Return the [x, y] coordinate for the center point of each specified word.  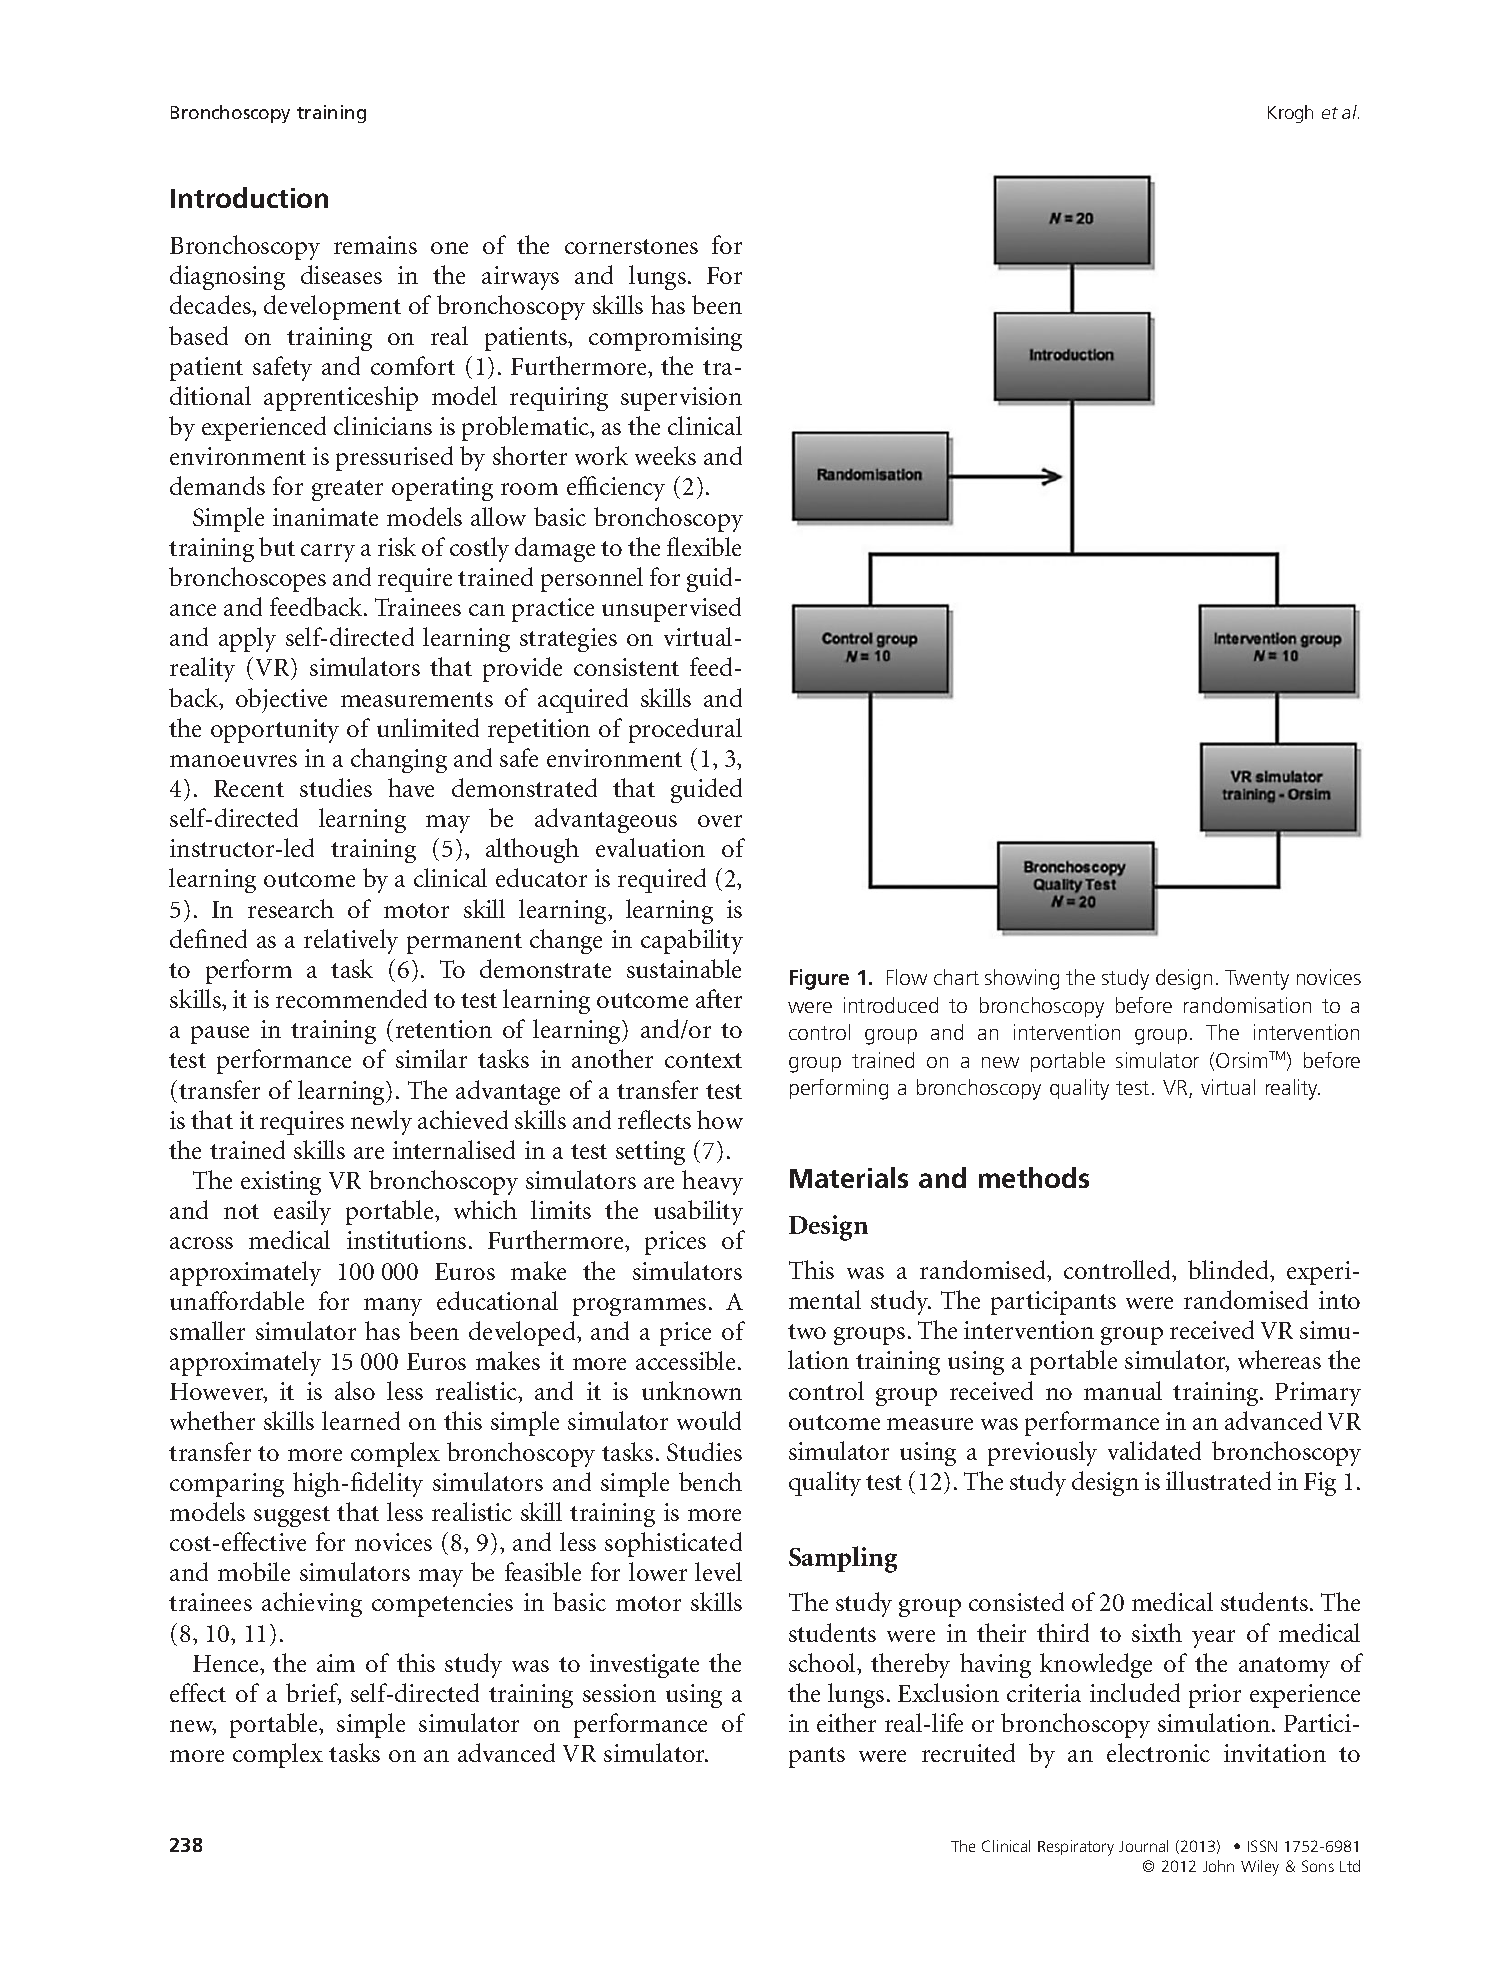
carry [328, 553]
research [291, 908]
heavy [712, 1182]
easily [302, 1212]
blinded [1230, 1271]
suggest [292, 1516]
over [720, 821]
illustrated [1218, 1480]
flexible [704, 546]
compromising [665, 339]
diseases [341, 274]
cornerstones [631, 246]
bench [710, 1481]
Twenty [1257, 980]
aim [336, 1663]
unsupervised [671, 609]
